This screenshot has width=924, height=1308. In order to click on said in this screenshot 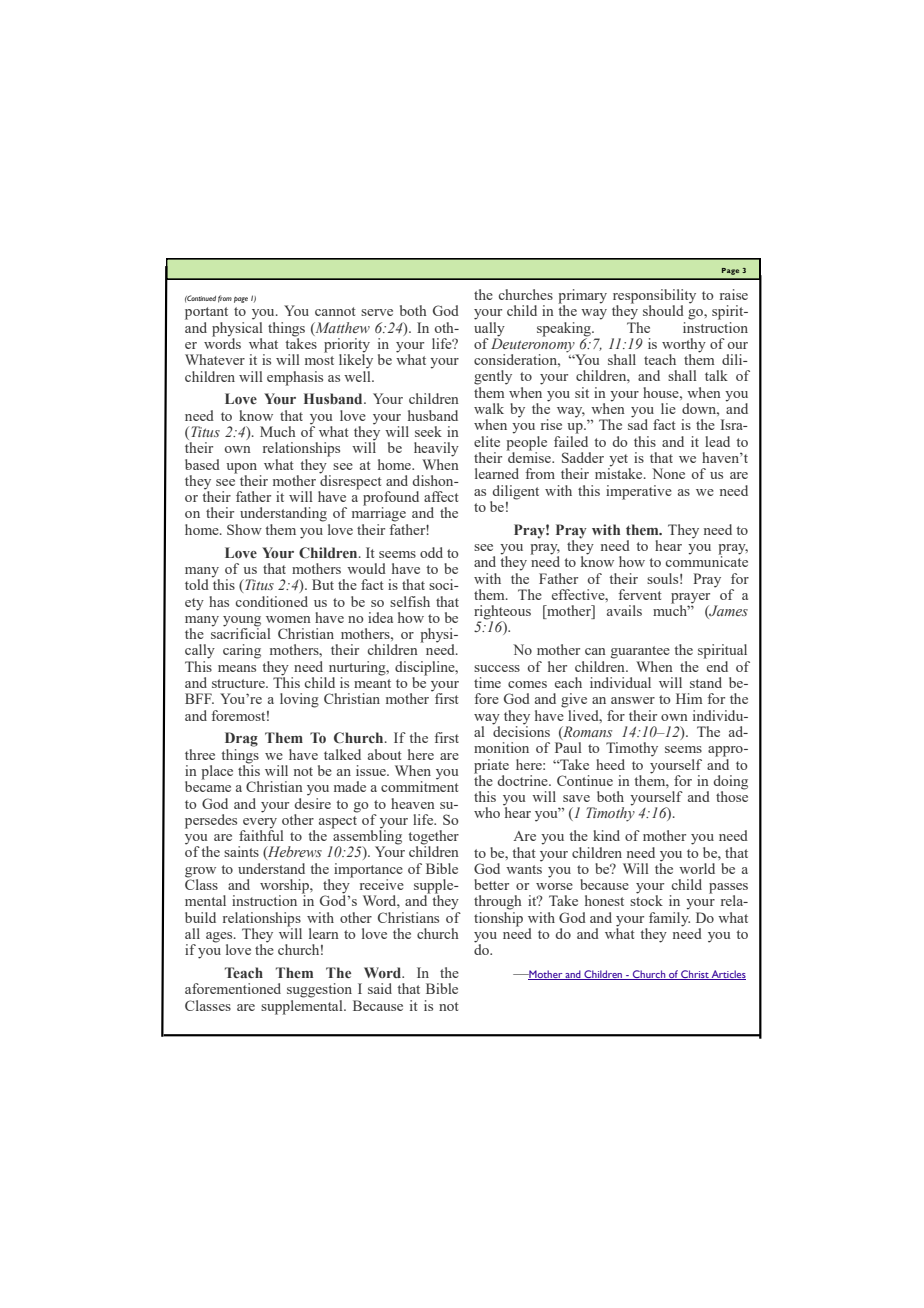, I will do `click(380, 988)`.
